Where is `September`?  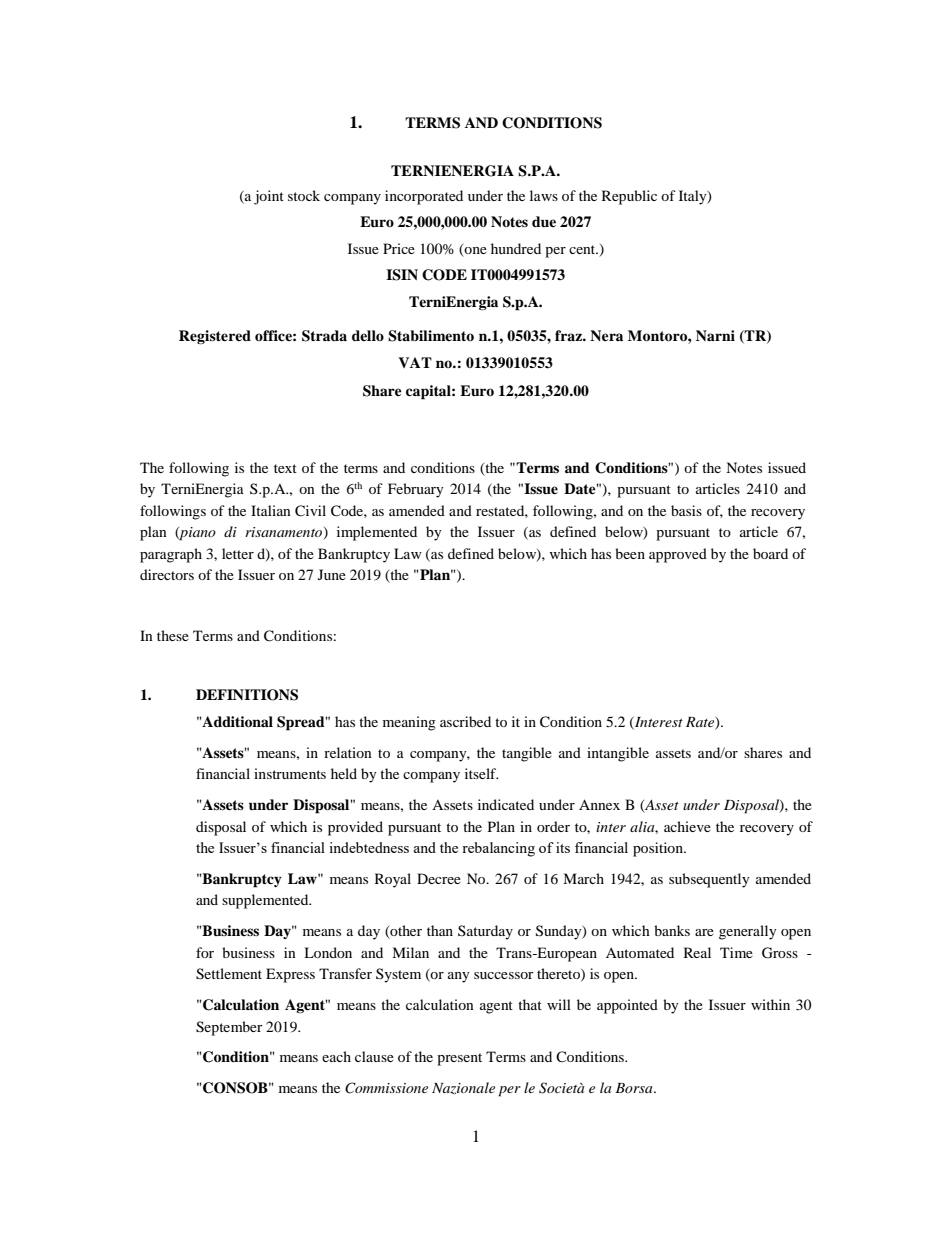
September is located at coordinates (229, 1028).
